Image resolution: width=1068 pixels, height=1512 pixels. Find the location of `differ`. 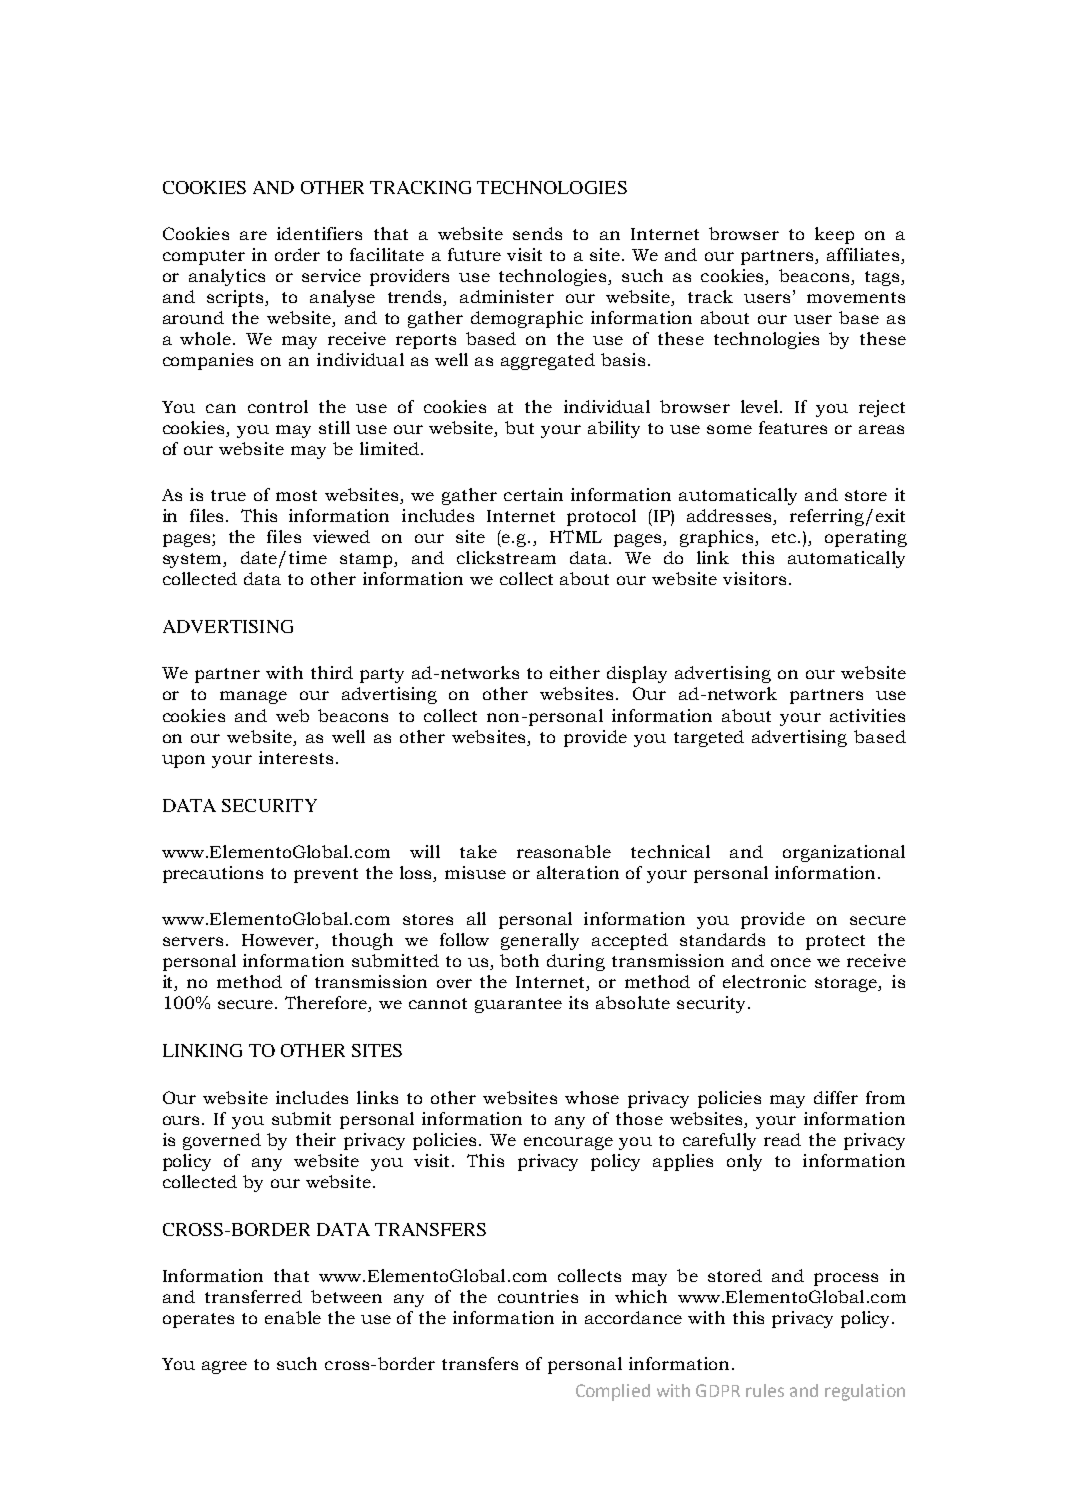

differ is located at coordinates (836, 1097).
